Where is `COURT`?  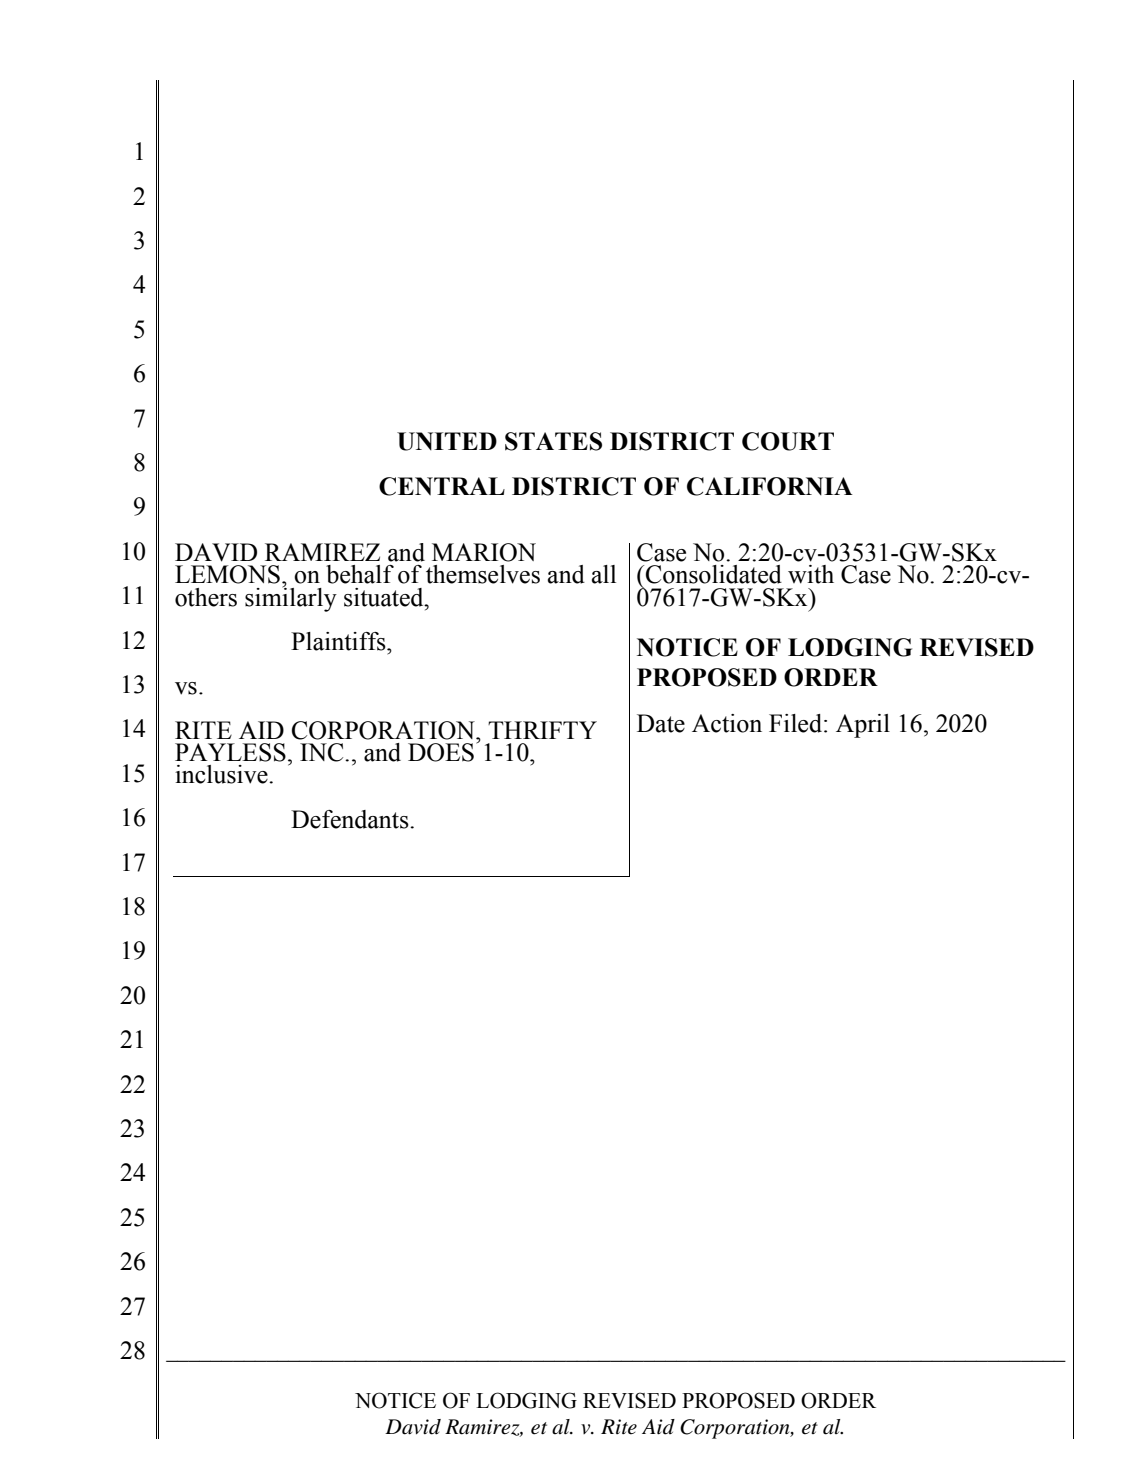 COURT is located at coordinates (788, 441).
